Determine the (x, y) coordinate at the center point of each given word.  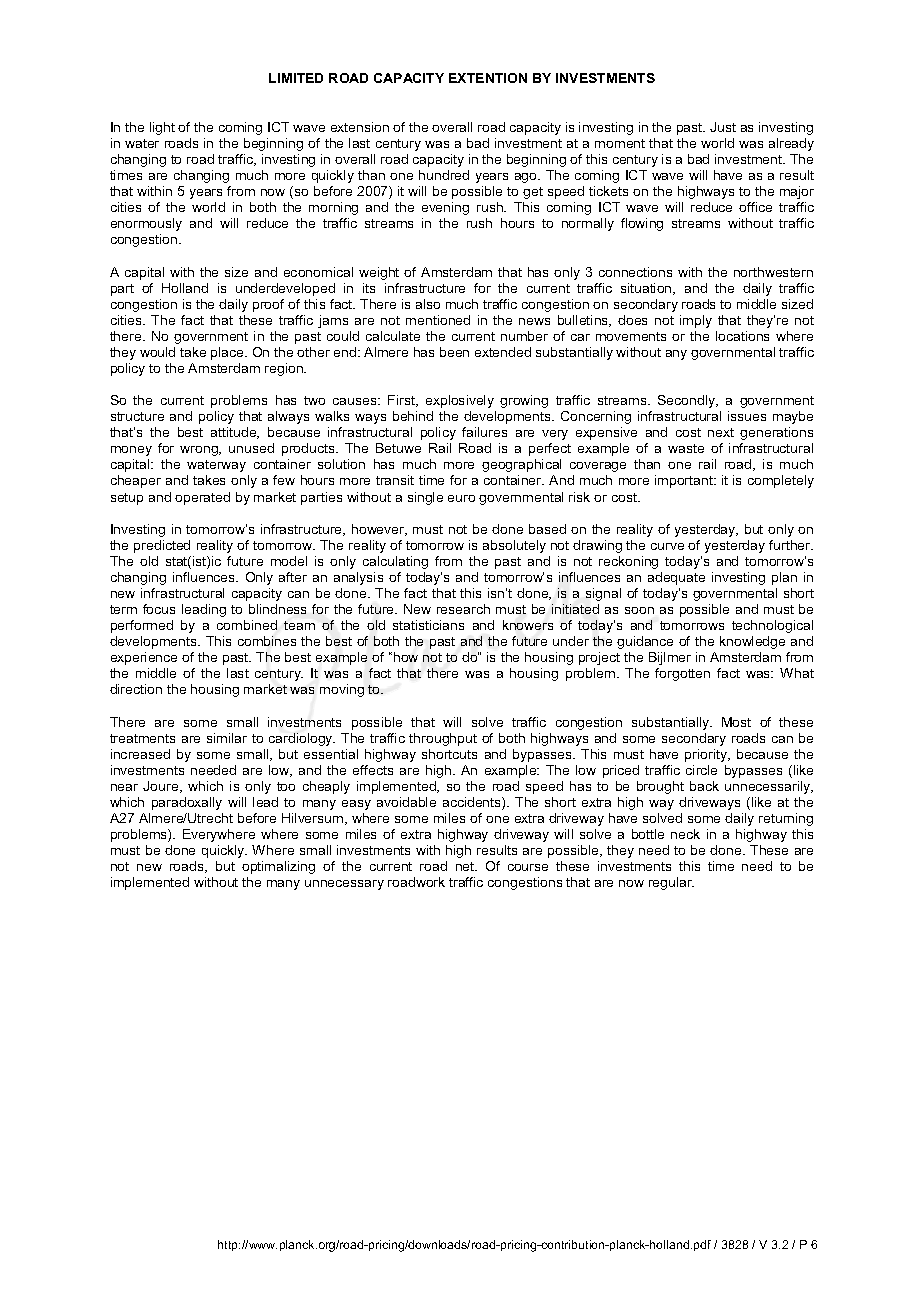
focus (159, 609)
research (463, 609)
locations (742, 336)
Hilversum (314, 819)
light (162, 128)
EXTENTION (488, 78)
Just (723, 127)
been (454, 352)
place (228, 353)
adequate (676, 578)
